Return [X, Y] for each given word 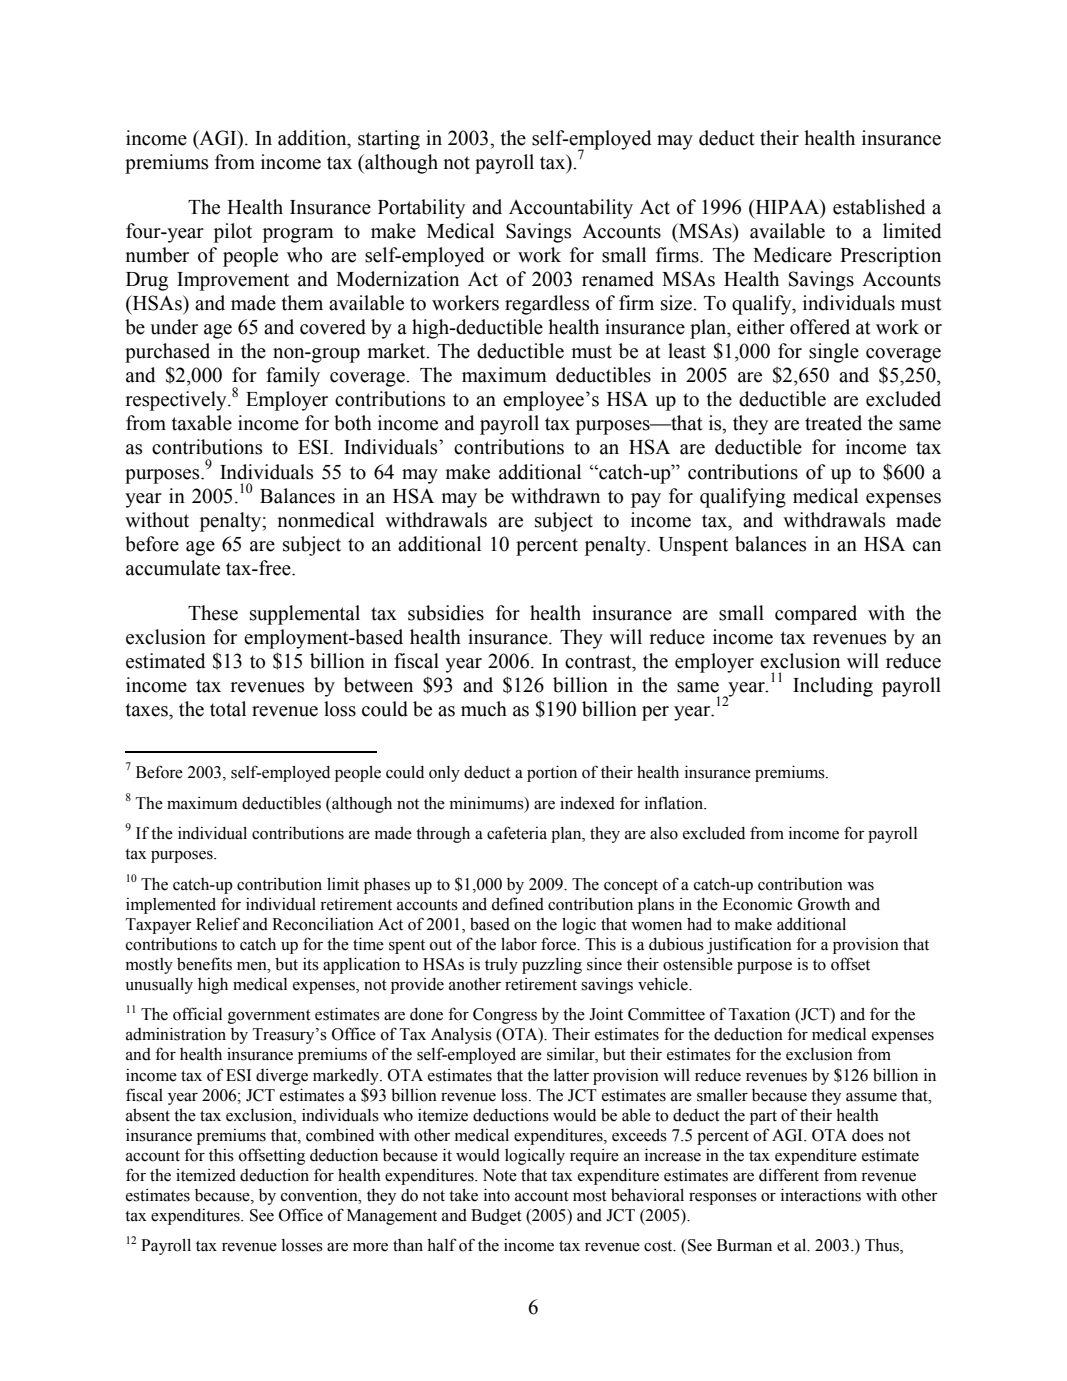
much [484, 709]
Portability [421, 209]
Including [833, 687]
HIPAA [787, 206]
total [228, 709]
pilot [233, 233]
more [370, 1247]
